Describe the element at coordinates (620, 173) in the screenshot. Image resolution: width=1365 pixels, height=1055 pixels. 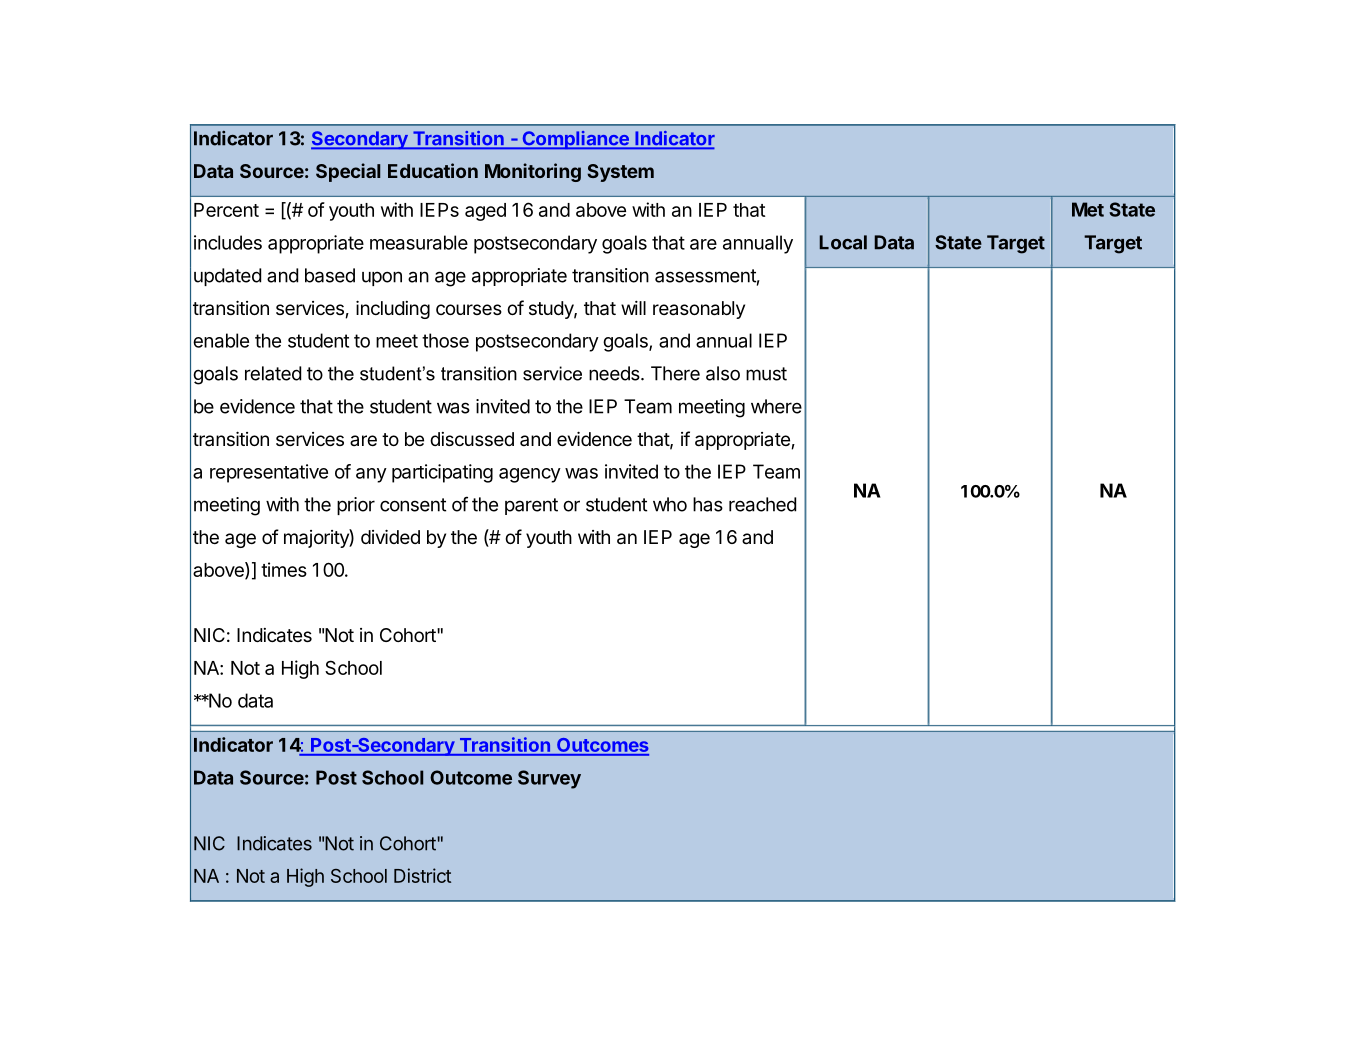
I see `System` at that location.
